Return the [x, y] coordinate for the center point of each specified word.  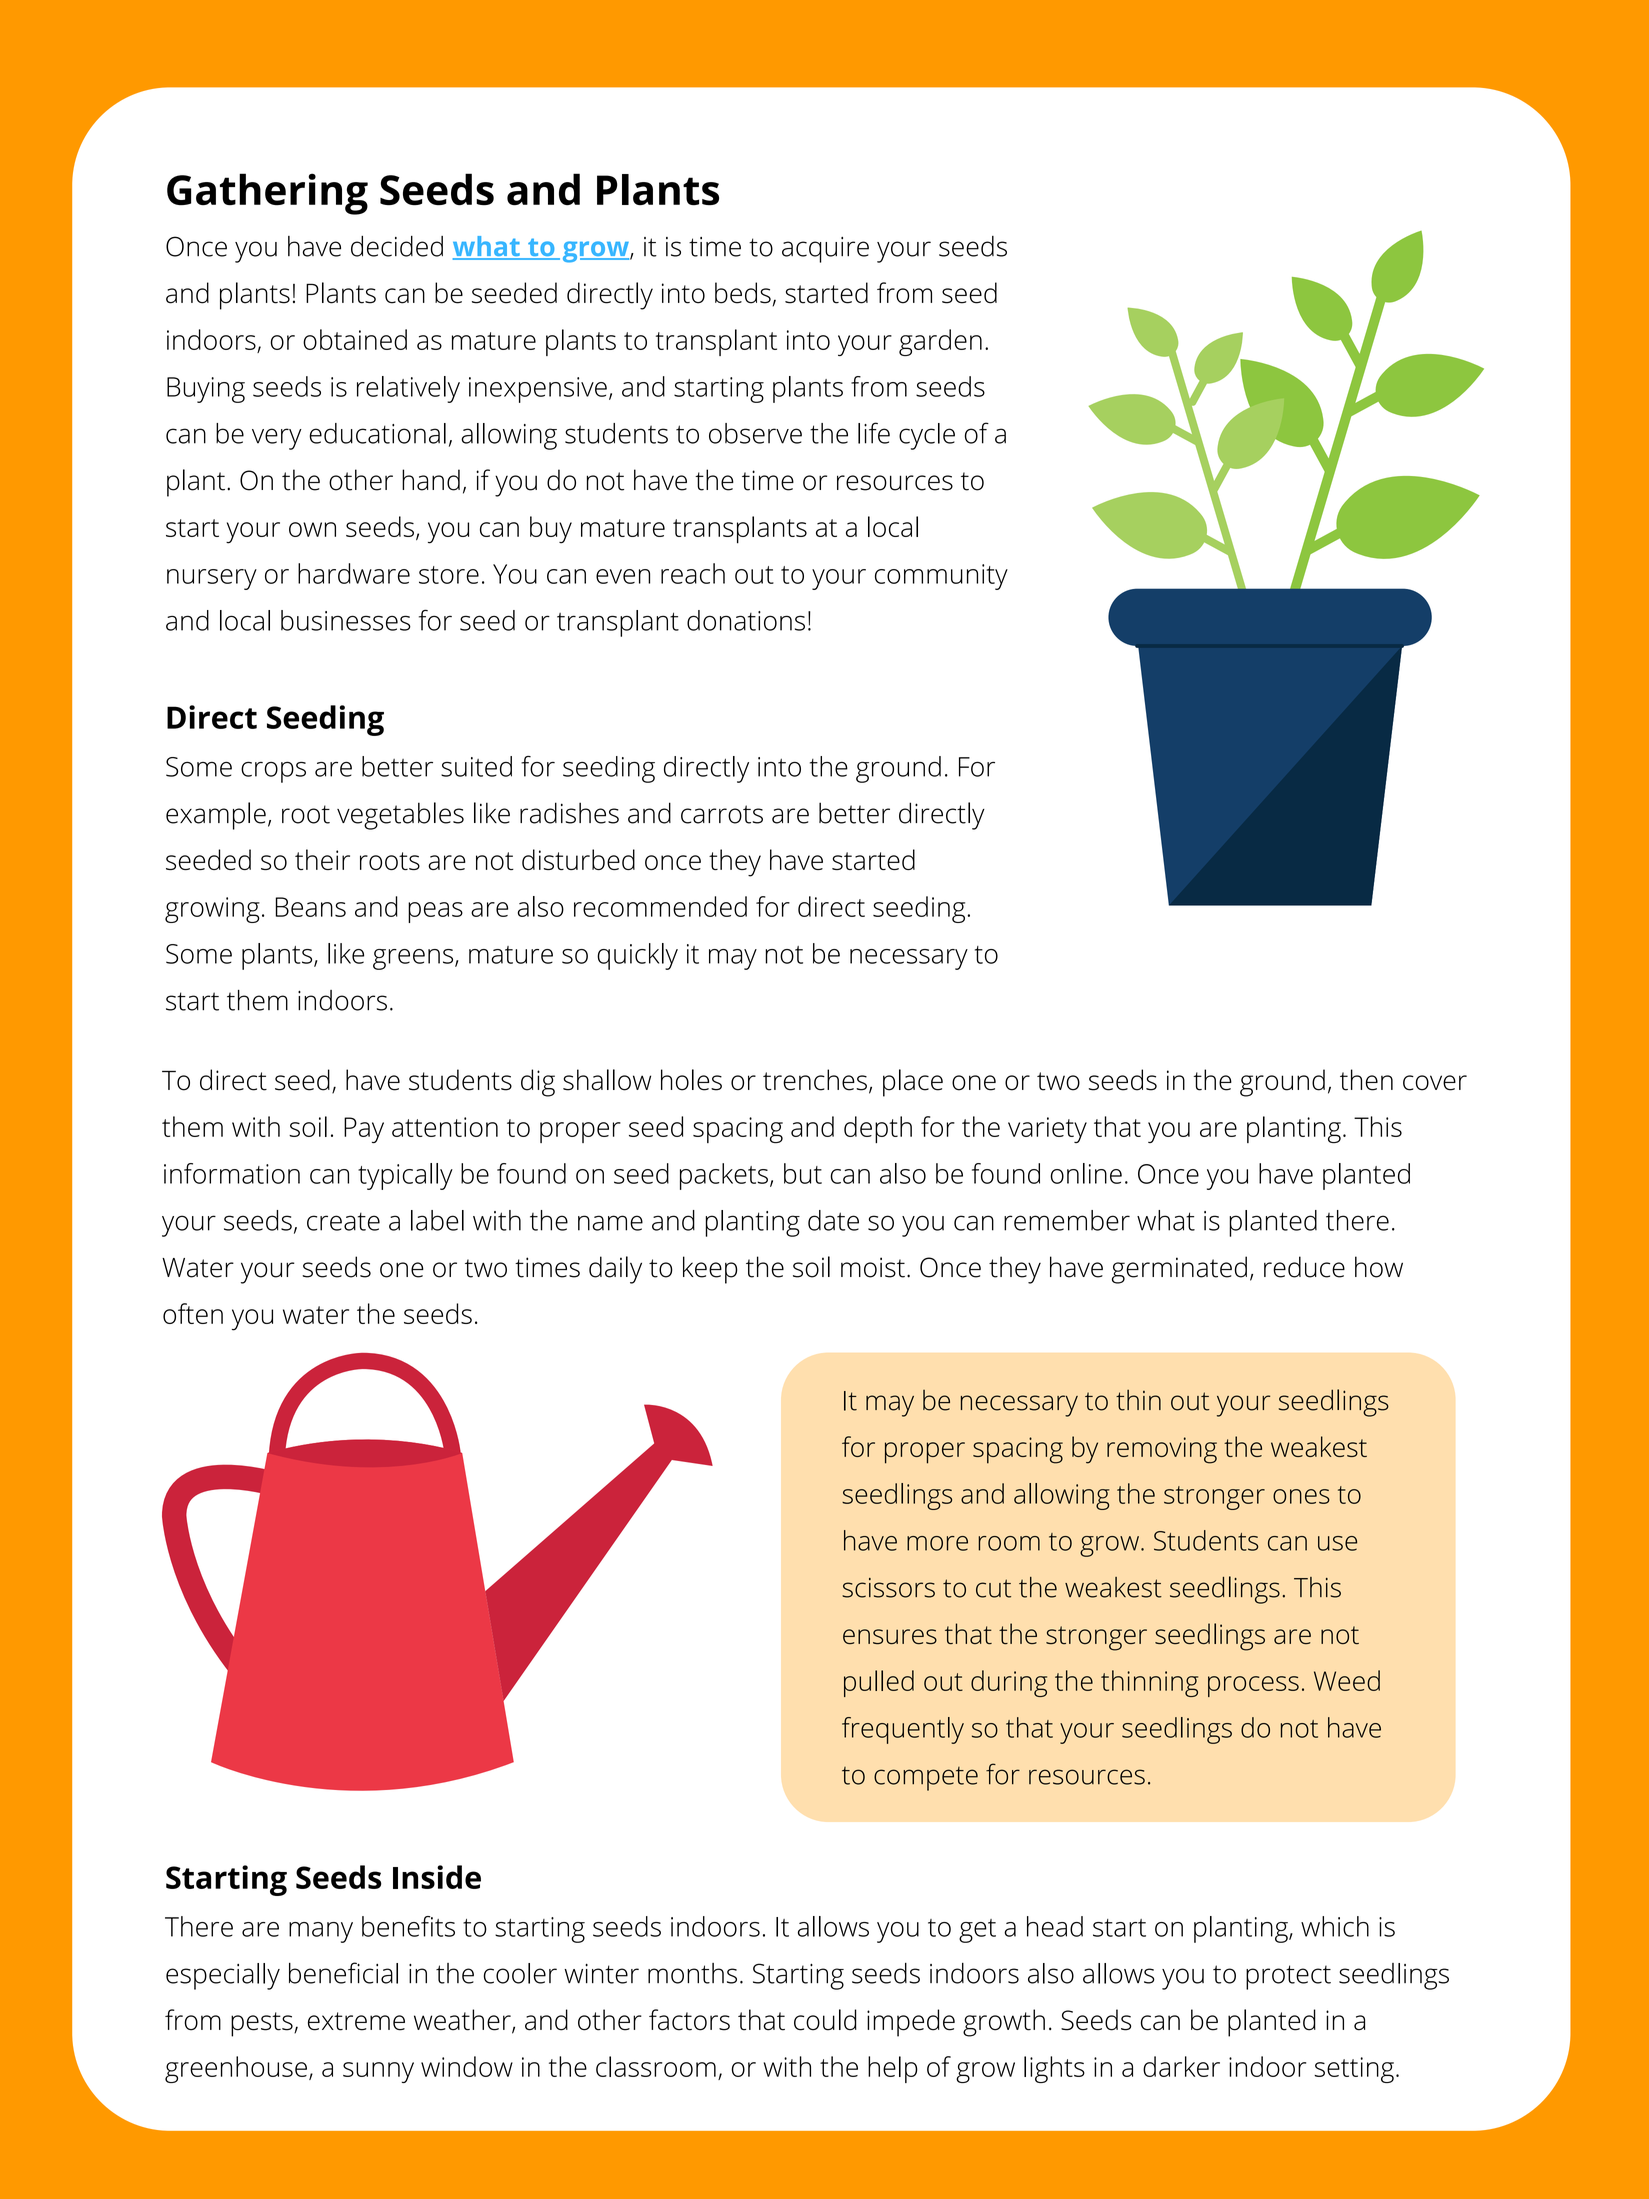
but [803, 1173]
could [825, 2020]
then [1366, 1080]
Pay [364, 1130]
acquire [825, 250]
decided [397, 246]
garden [940, 342]
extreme [356, 2021]
